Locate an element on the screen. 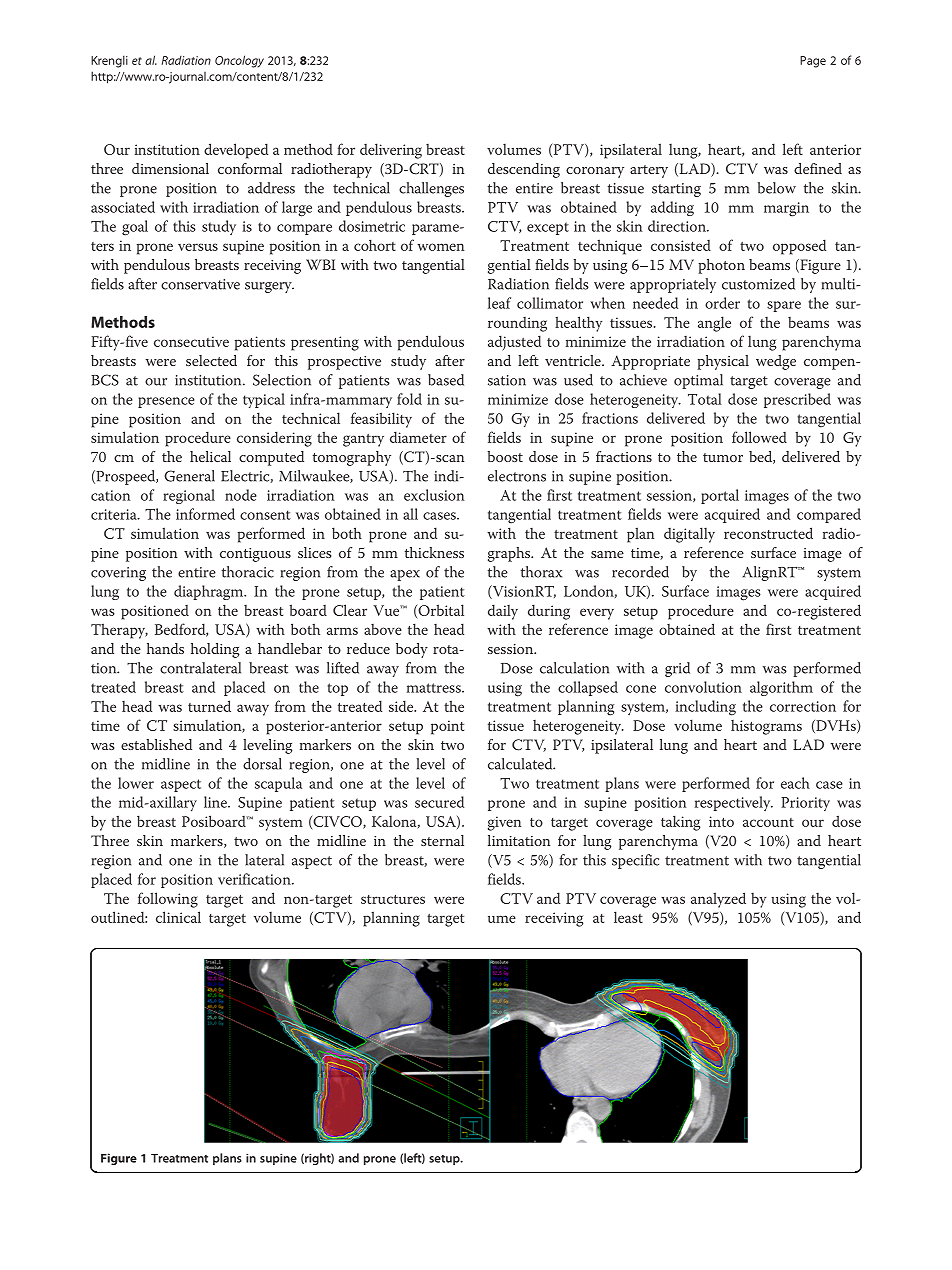 The image size is (952, 1270). Page is located at coordinates (813, 62).
